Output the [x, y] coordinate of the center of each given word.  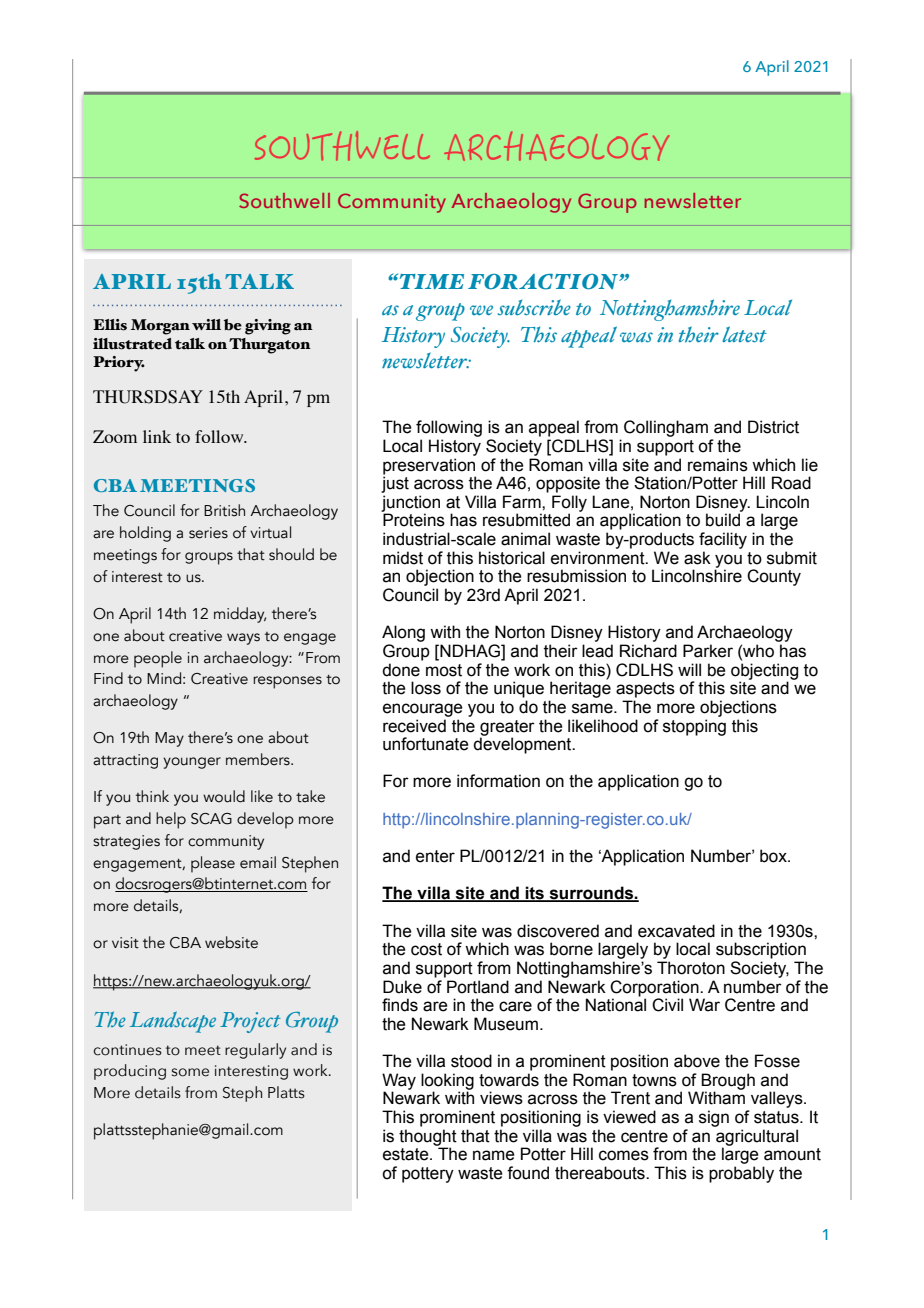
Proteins [414, 520]
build [723, 520]
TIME [430, 281]
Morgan [160, 327]
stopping [694, 727]
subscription [761, 950]
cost [426, 949]
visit [125, 943]
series [208, 533]
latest [744, 334]
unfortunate [426, 744]
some [190, 1072]
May [169, 739]
